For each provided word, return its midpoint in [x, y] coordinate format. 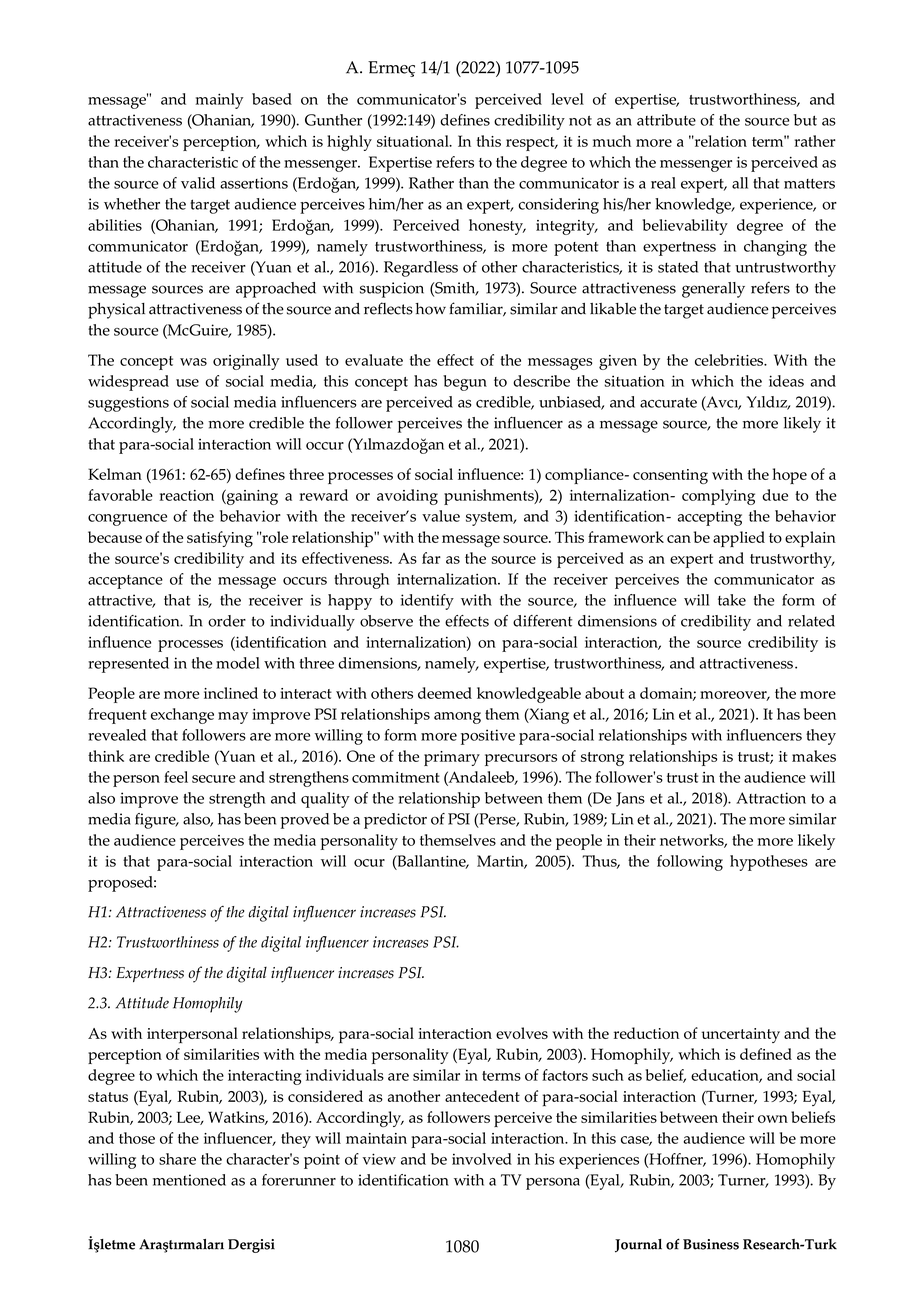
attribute [666, 120]
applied [739, 539]
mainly [219, 101]
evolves [522, 1033]
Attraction [771, 798]
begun [465, 383]
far [431, 558]
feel [176, 777]
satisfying [220, 539]
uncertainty [740, 1035]
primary [452, 758]
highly [349, 143]
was [193, 362]
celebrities [730, 360]
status [108, 1097]
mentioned [189, 1180]
